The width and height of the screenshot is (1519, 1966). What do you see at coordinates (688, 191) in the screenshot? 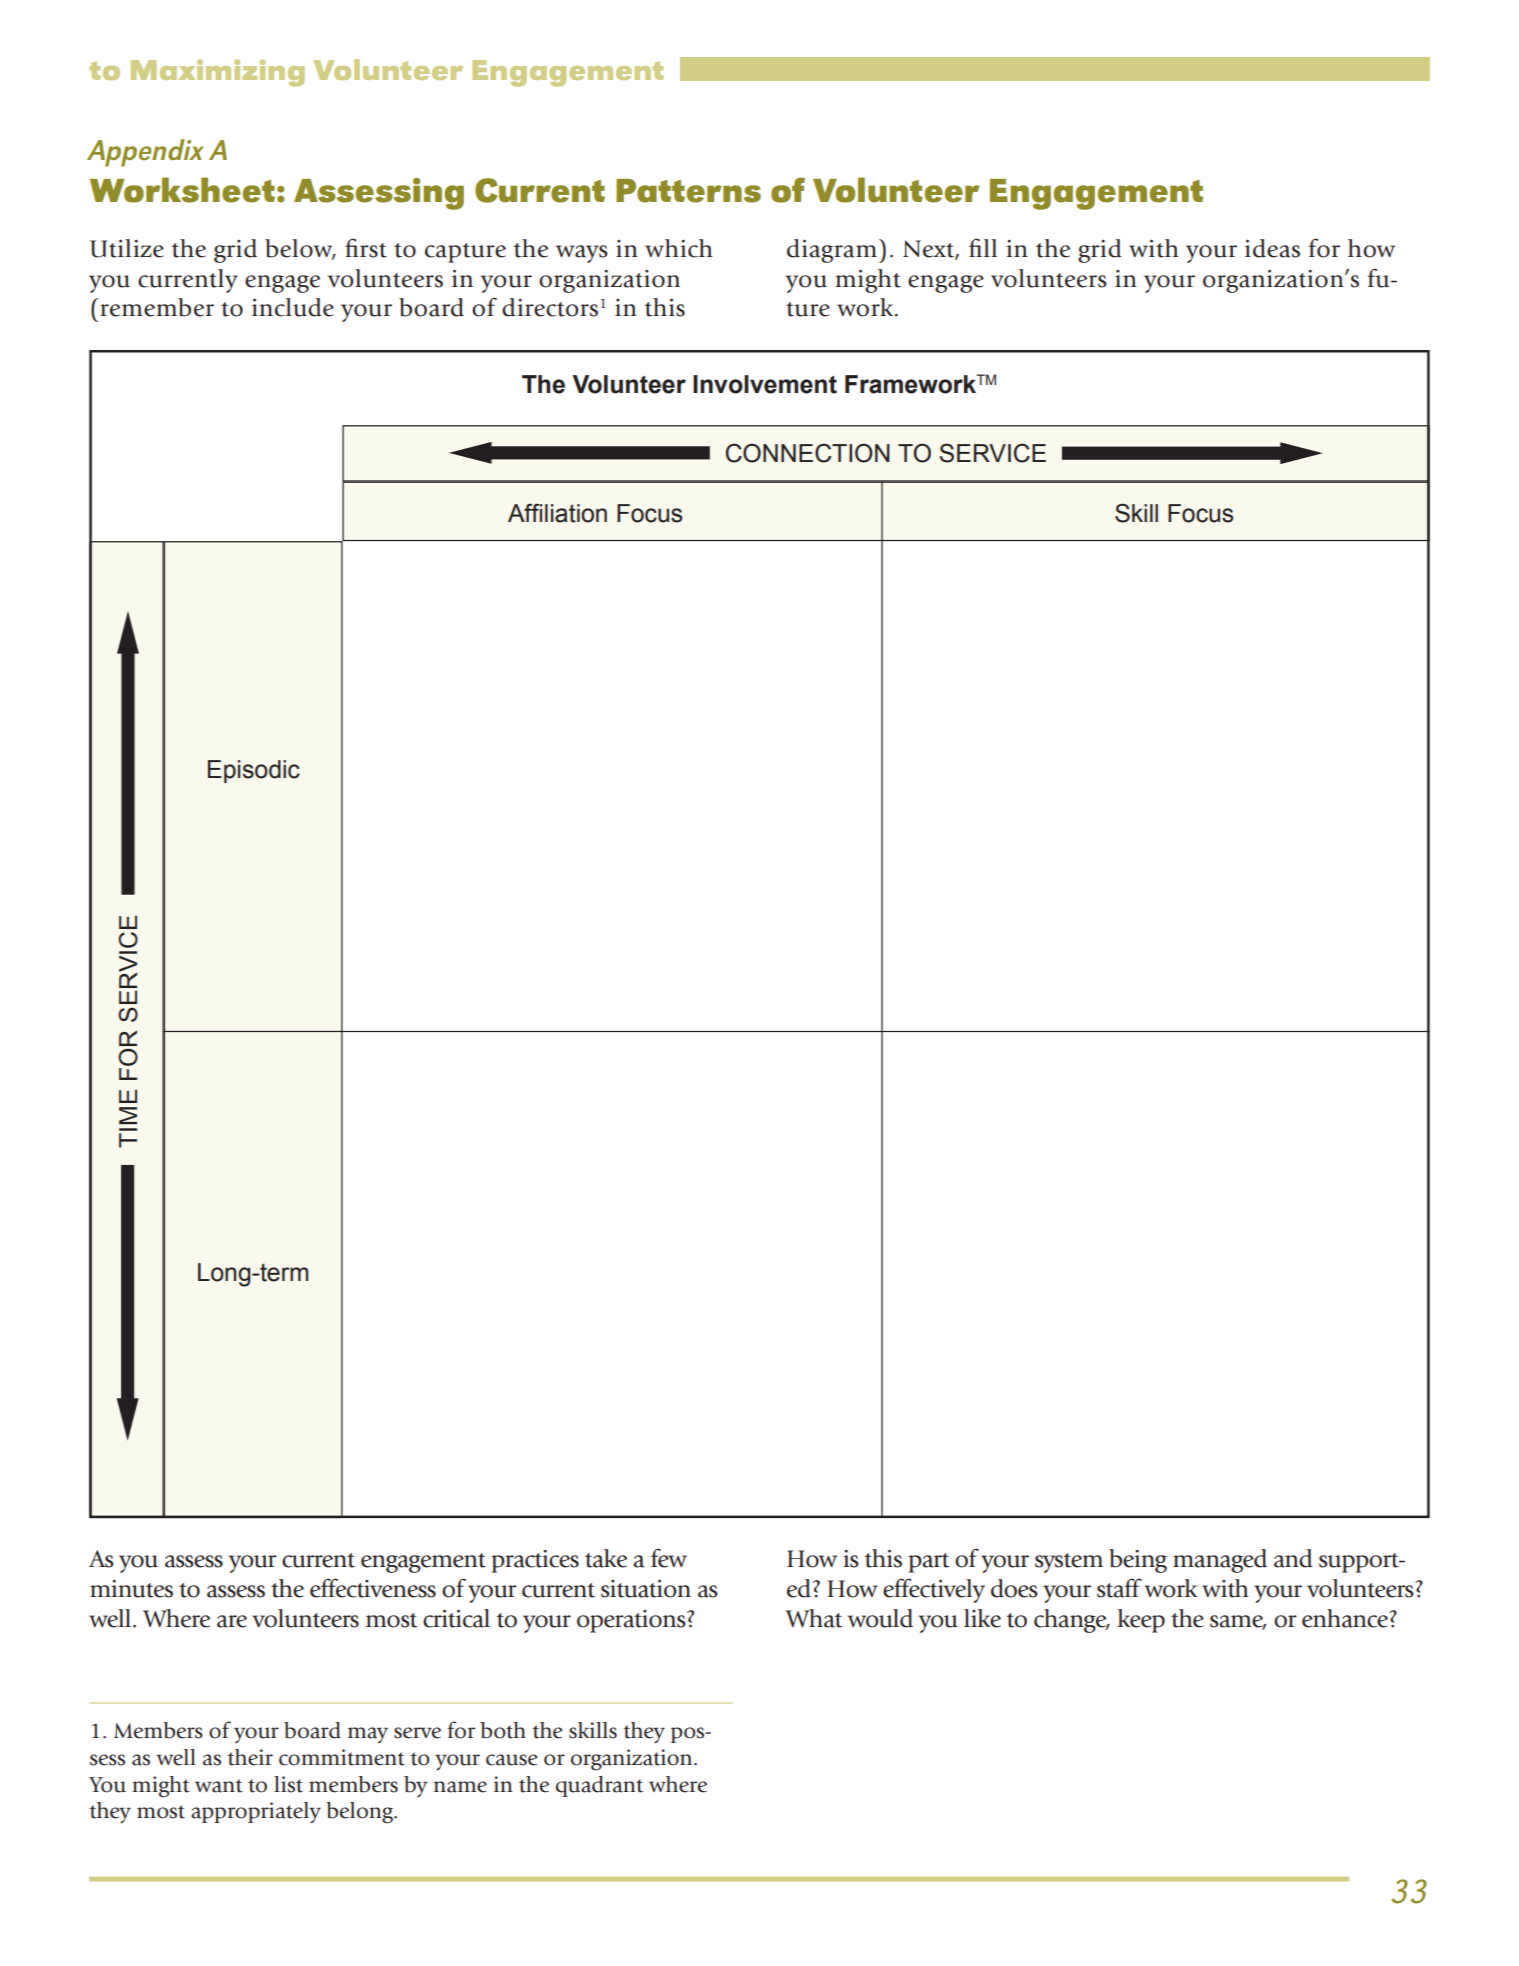
I see `Patterns` at bounding box center [688, 191].
